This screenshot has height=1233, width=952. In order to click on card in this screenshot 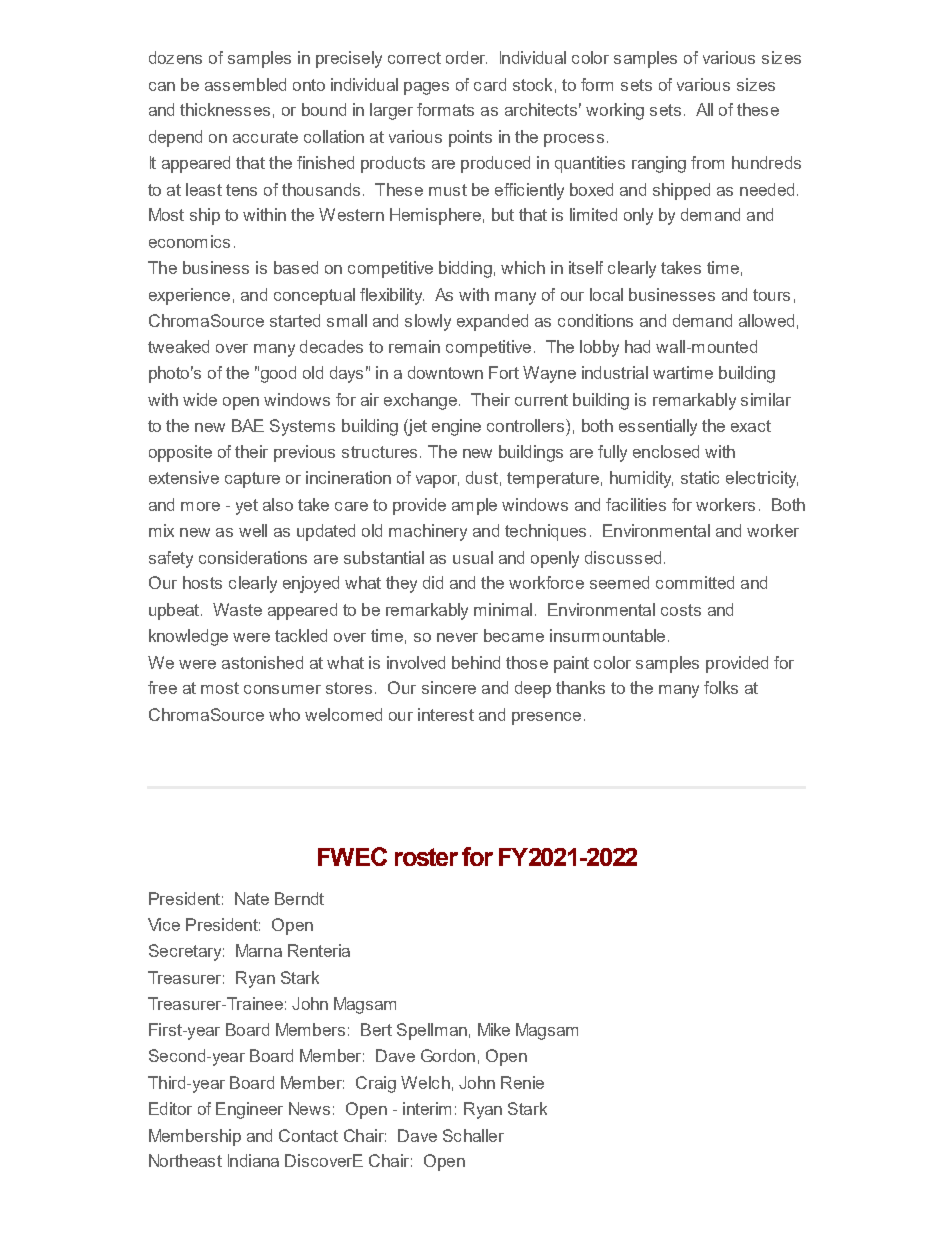, I will do `click(490, 84)`.
